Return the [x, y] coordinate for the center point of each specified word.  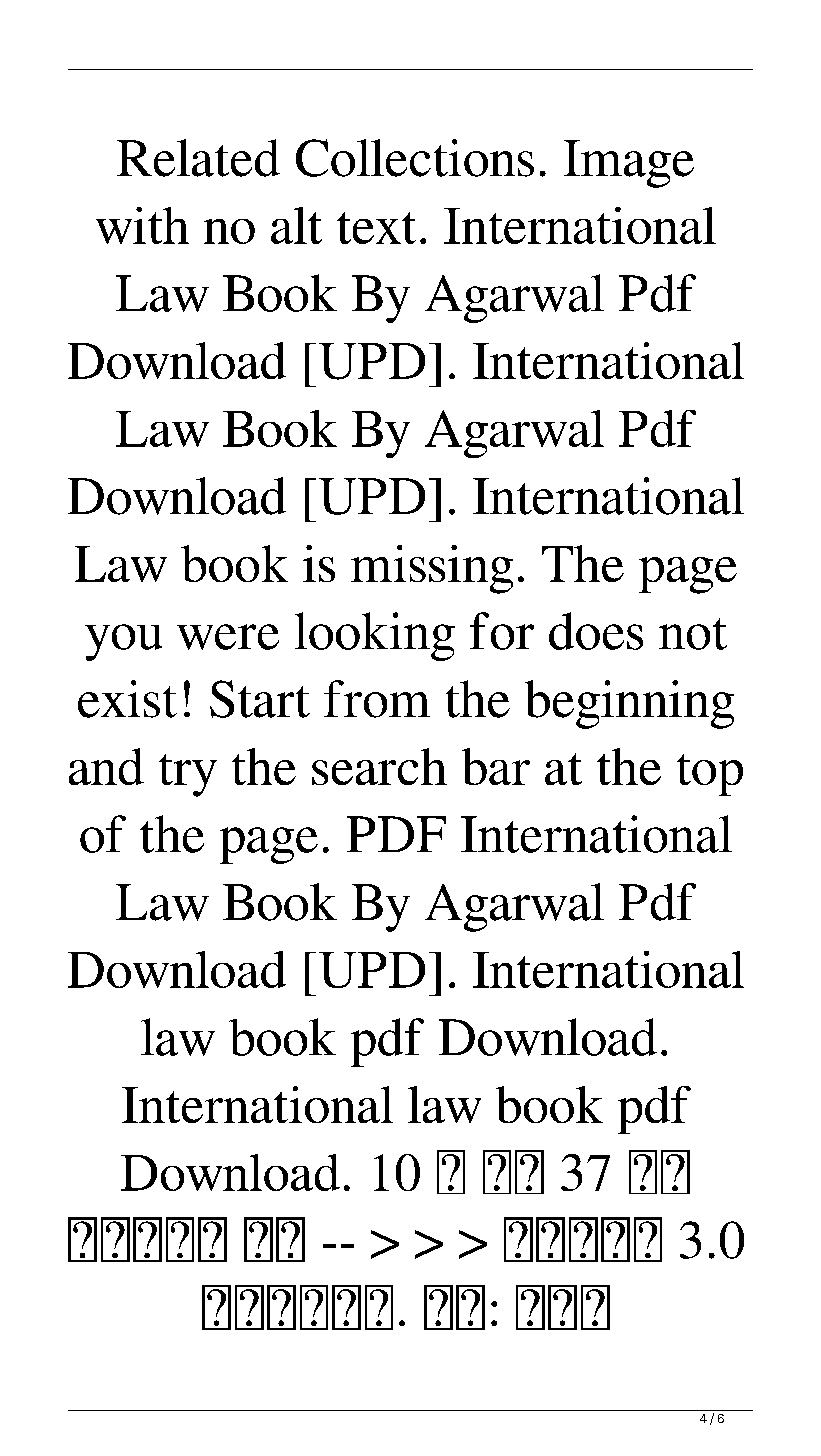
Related [198, 158]
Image [629, 164]
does [596, 631]
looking [375, 636]
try [188, 775]
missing [432, 569]
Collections [415, 158]
